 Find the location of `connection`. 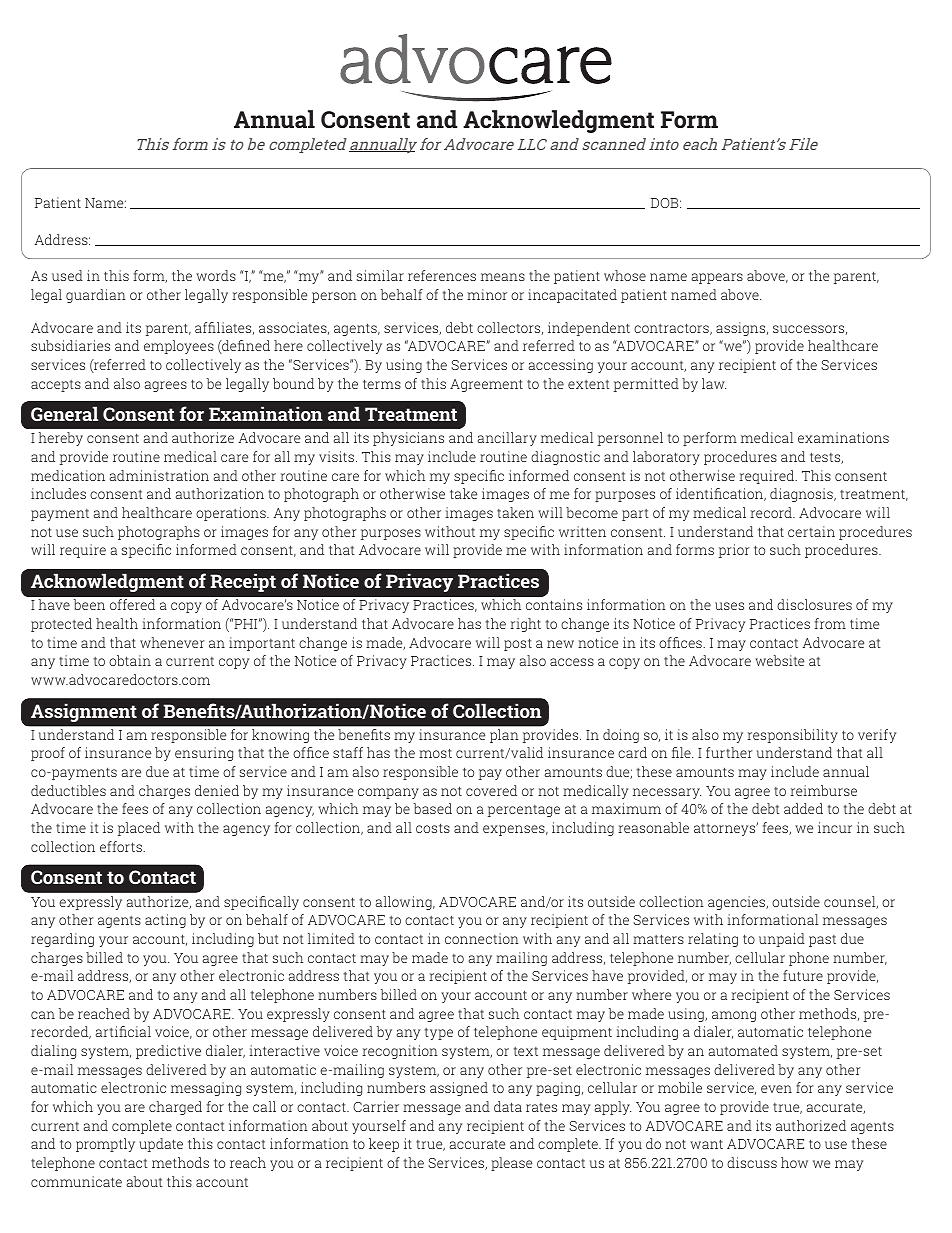

connection is located at coordinates (482, 938).
